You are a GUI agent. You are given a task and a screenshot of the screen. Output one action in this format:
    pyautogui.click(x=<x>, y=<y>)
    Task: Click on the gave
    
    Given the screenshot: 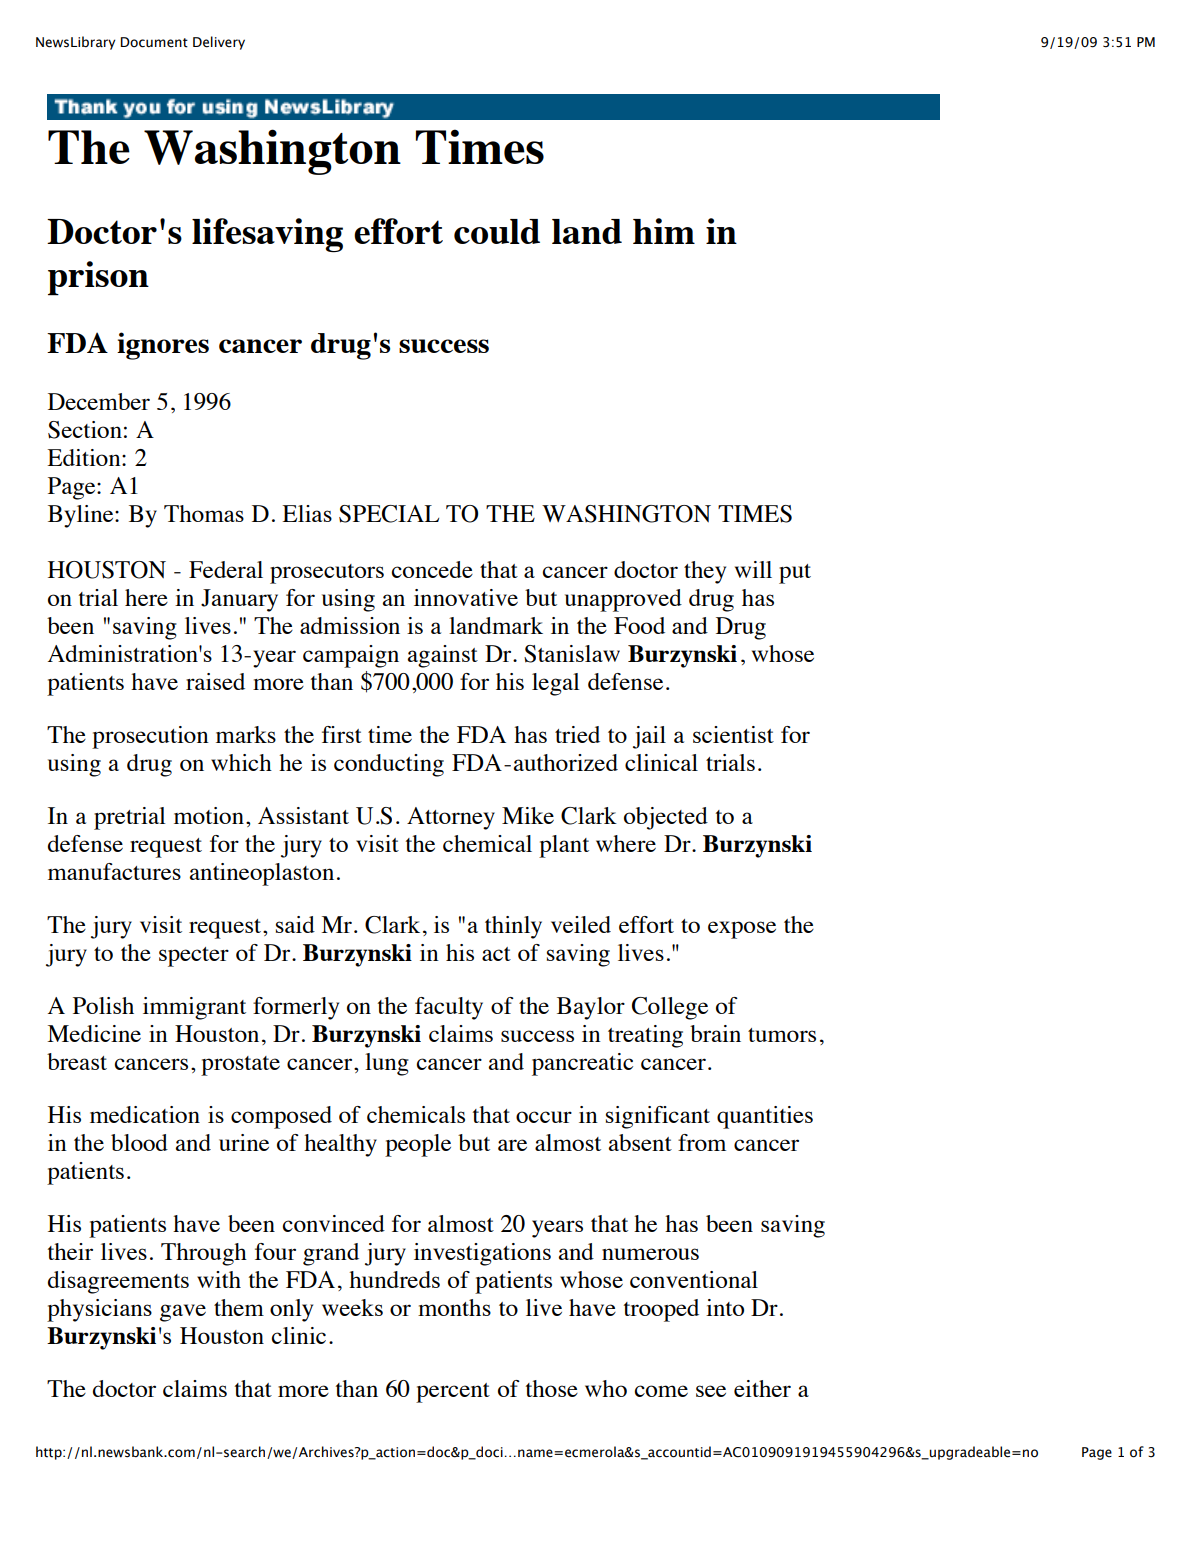 What is the action you would take?
    pyautogui.click(x=183, y=1313)
